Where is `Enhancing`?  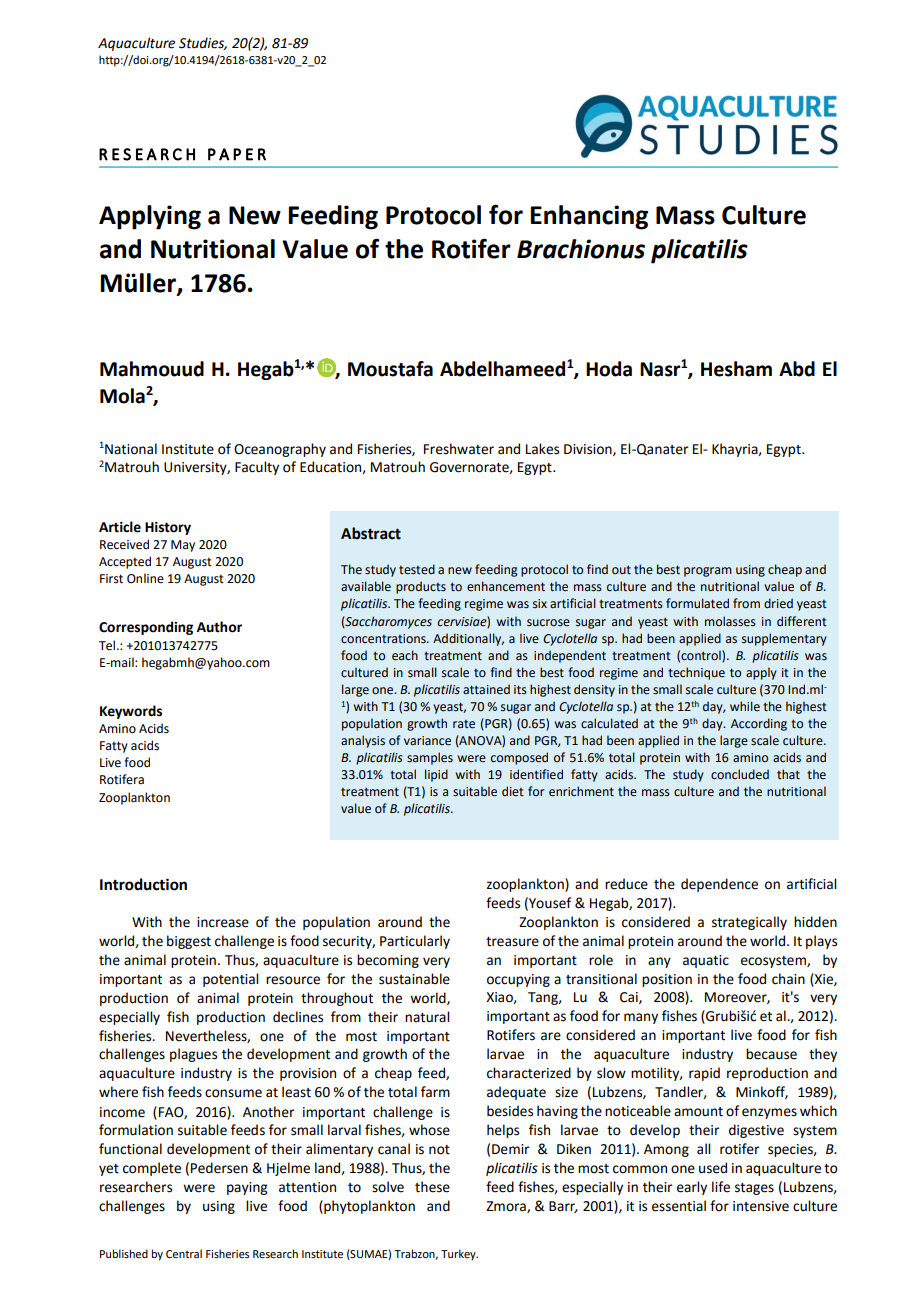
Enhancing is located at coordinates (589, 217).
